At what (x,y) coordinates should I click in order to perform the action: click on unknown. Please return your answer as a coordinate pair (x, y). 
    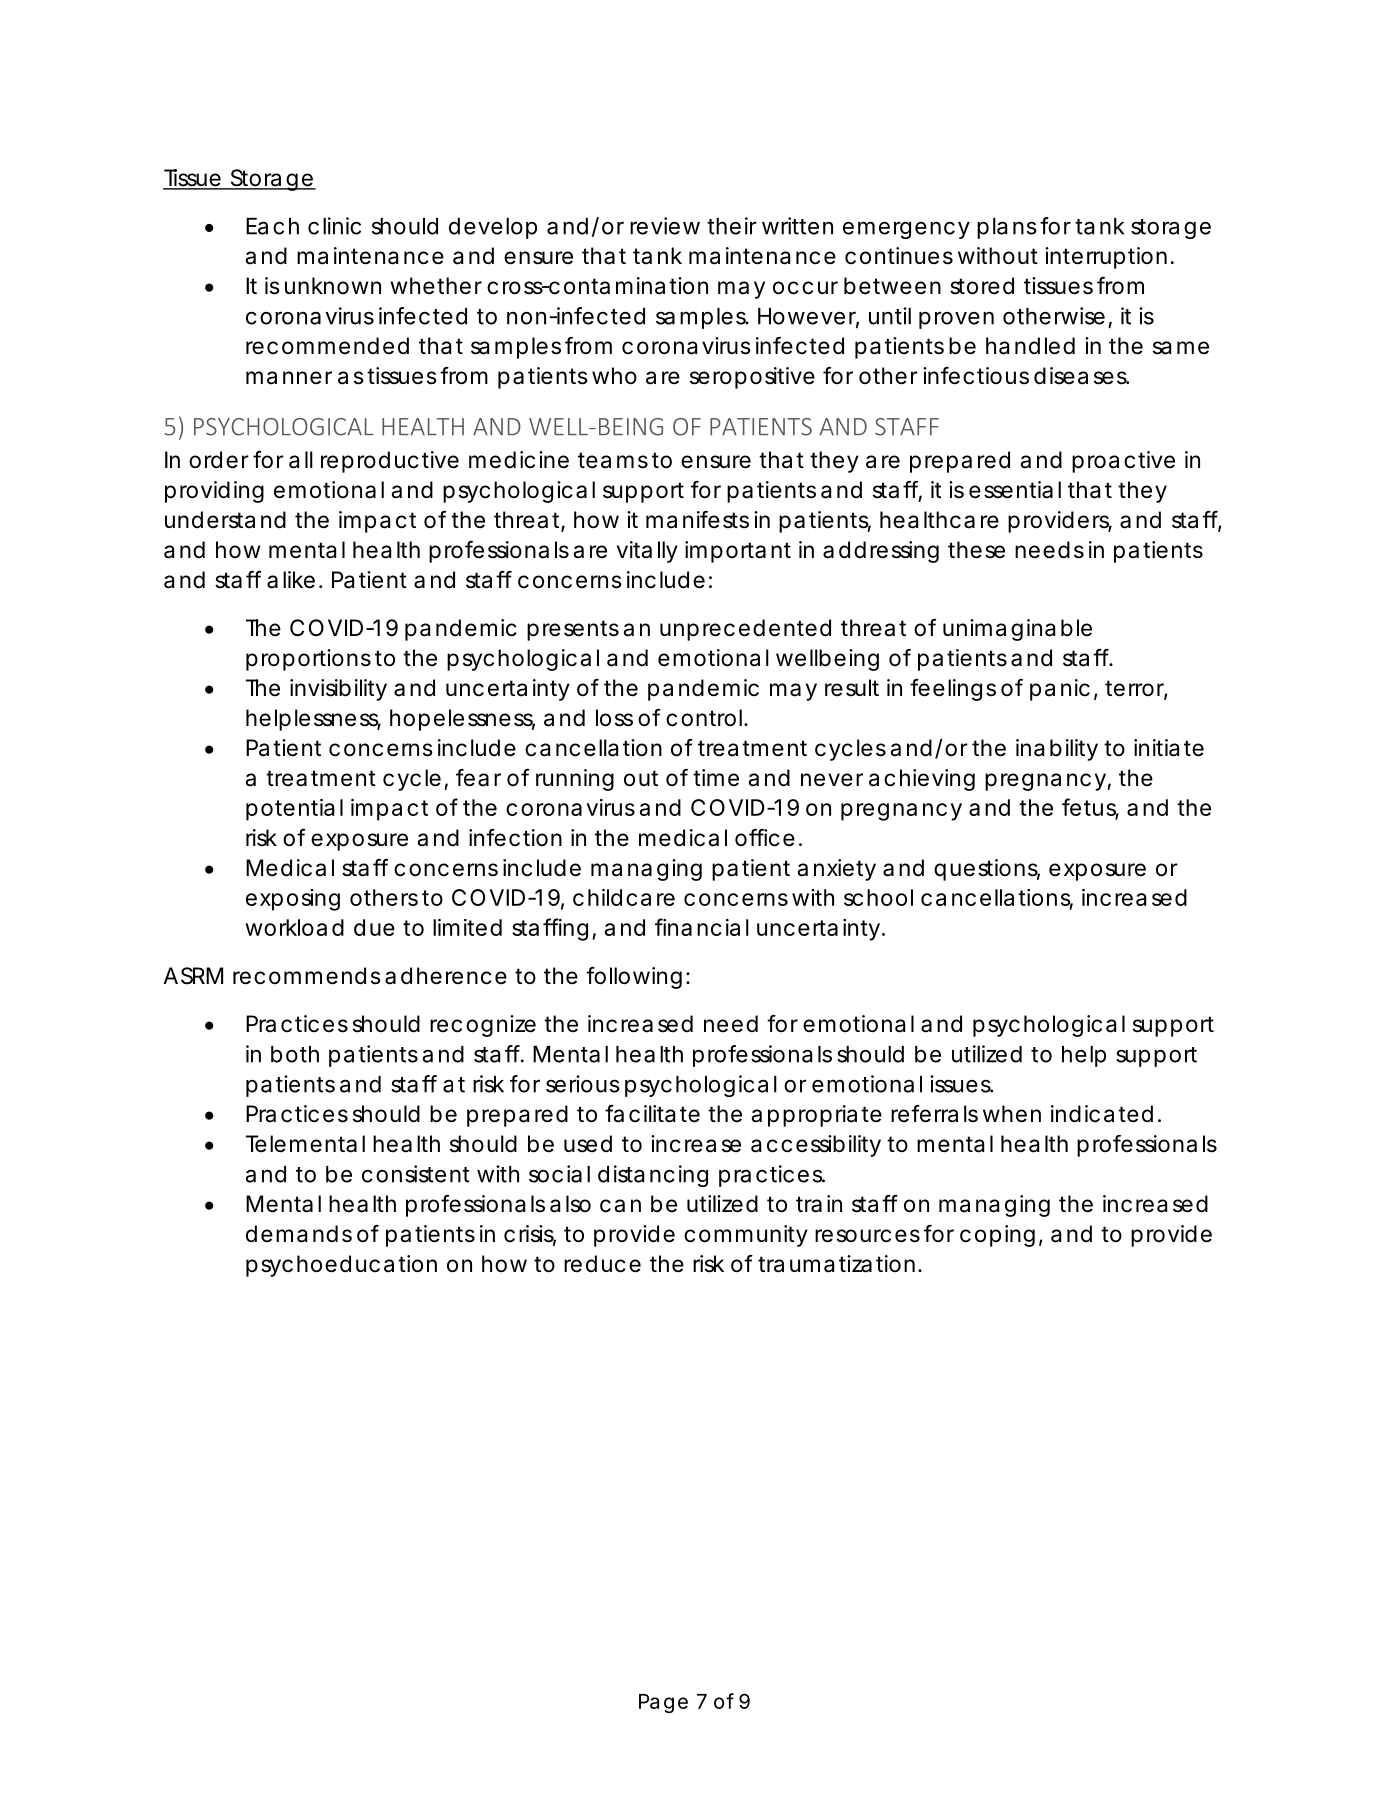
    Looking at the image, I should click on (333, 285).
